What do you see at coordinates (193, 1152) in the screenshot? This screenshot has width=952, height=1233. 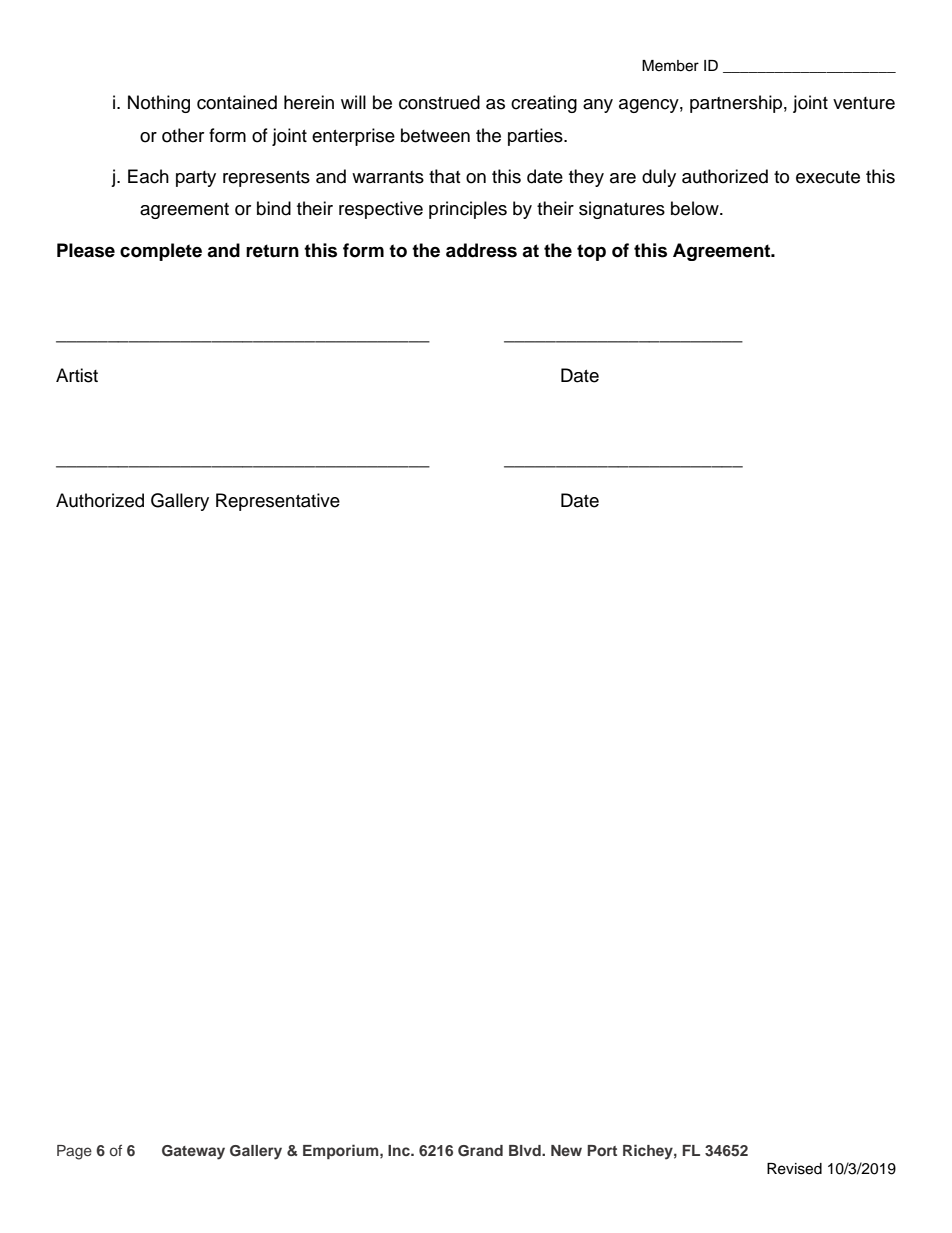 I see `Gateway` at bounding box center [193, 1152].
